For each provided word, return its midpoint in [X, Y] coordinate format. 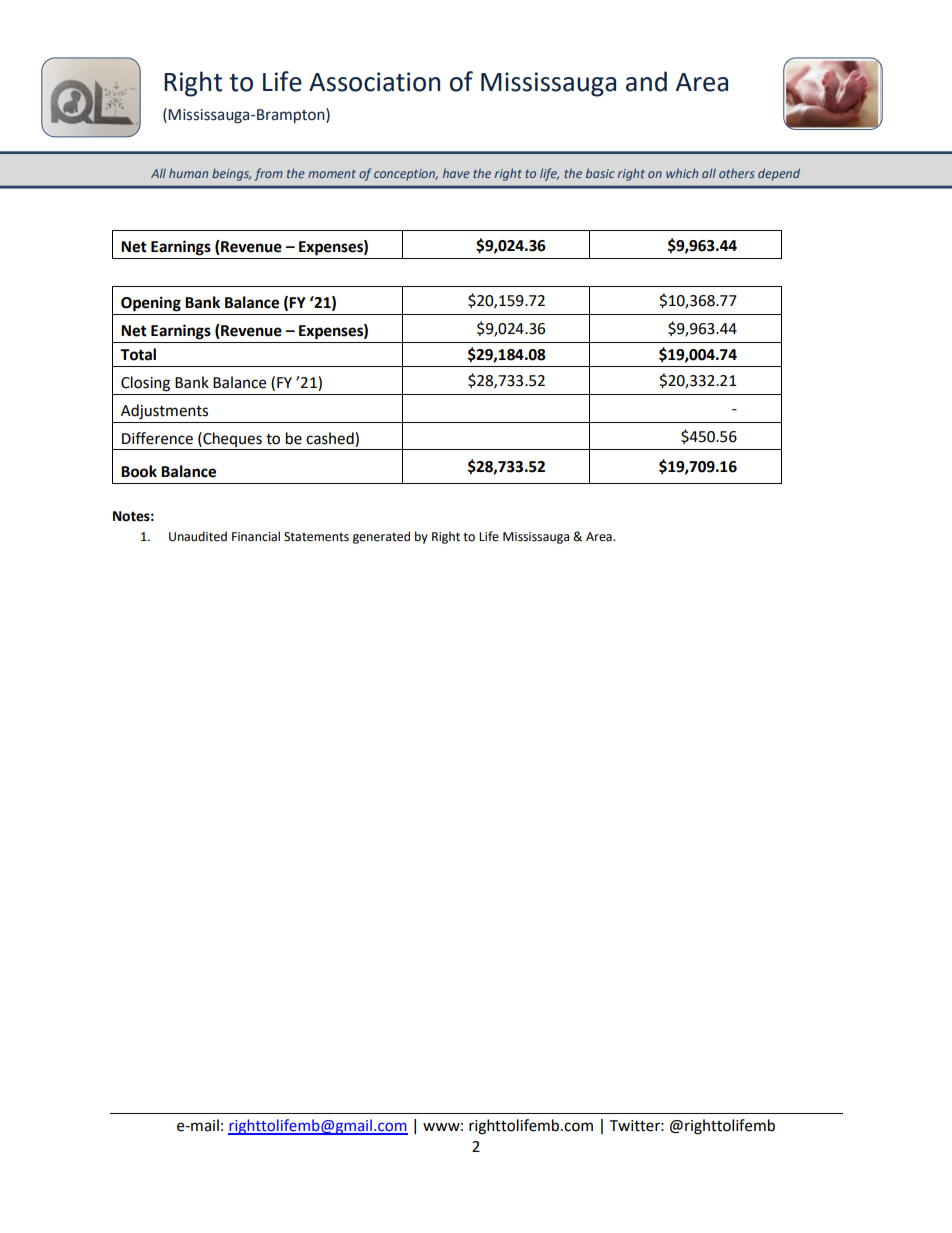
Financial [256, 536]
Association [374, 82]
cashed [331, 438]
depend [779, 174]
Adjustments [164, 412]
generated [381, 537]
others [736, 173]
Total [138, 354]
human [188, 173]
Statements [316, 537]
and [646, 81]
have [456, 173]
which [682, 173]
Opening [151, 304]
